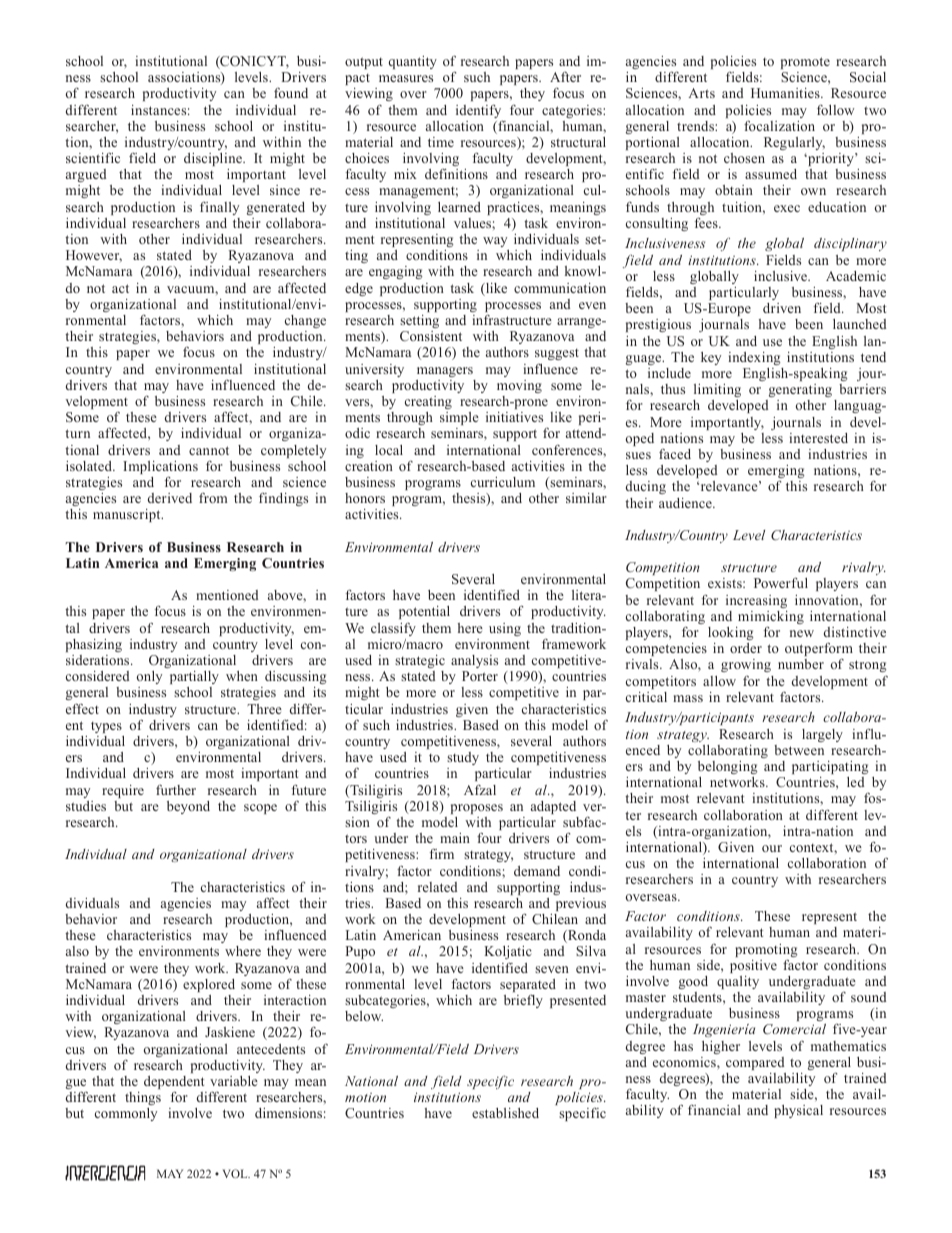 This screenshot has height=1233, width=952. Describe the element at coordinates (755, 1063) in the screenshot. I see `compared` at that location.
